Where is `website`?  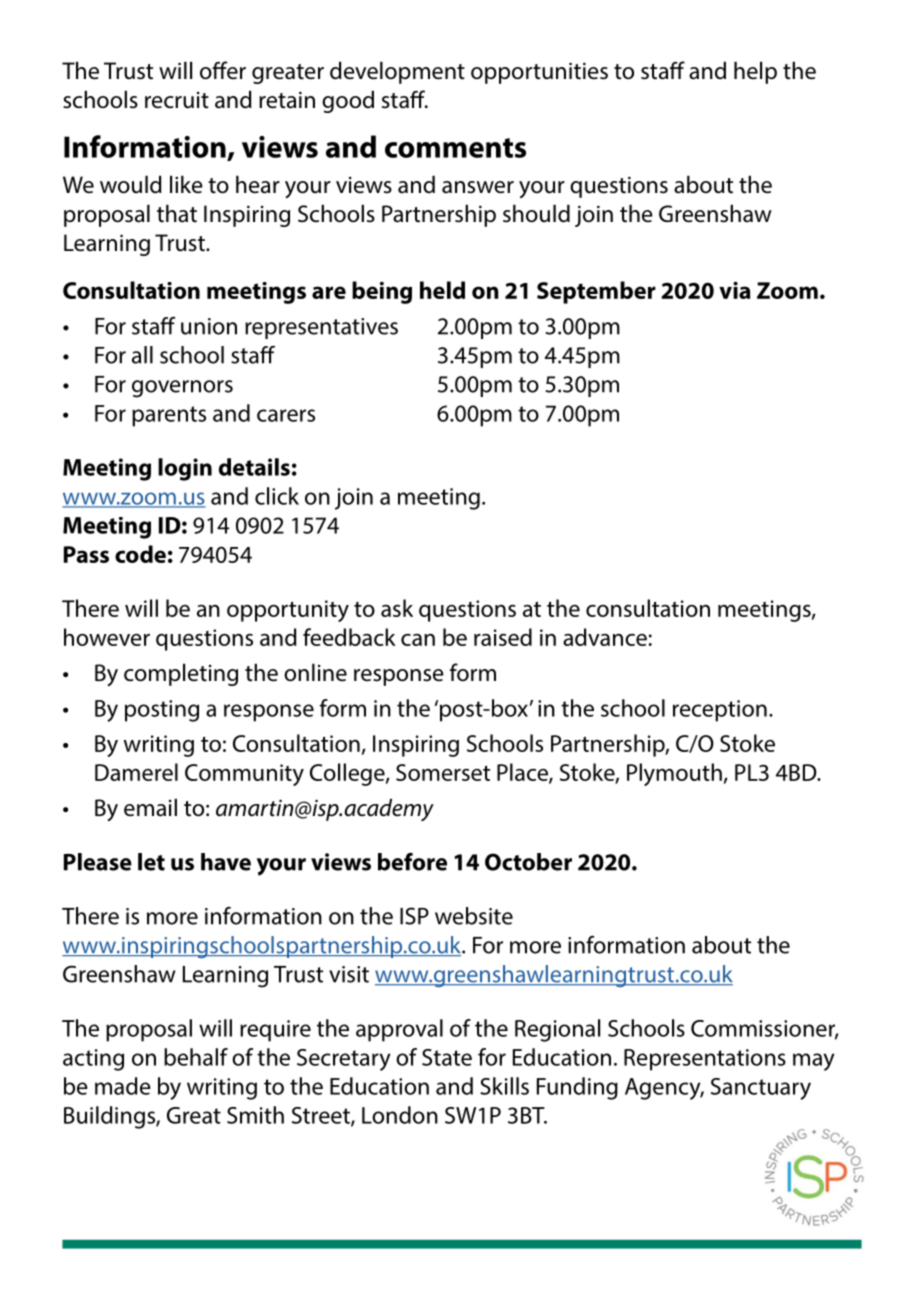
website is located at coordinates (474, 916).
